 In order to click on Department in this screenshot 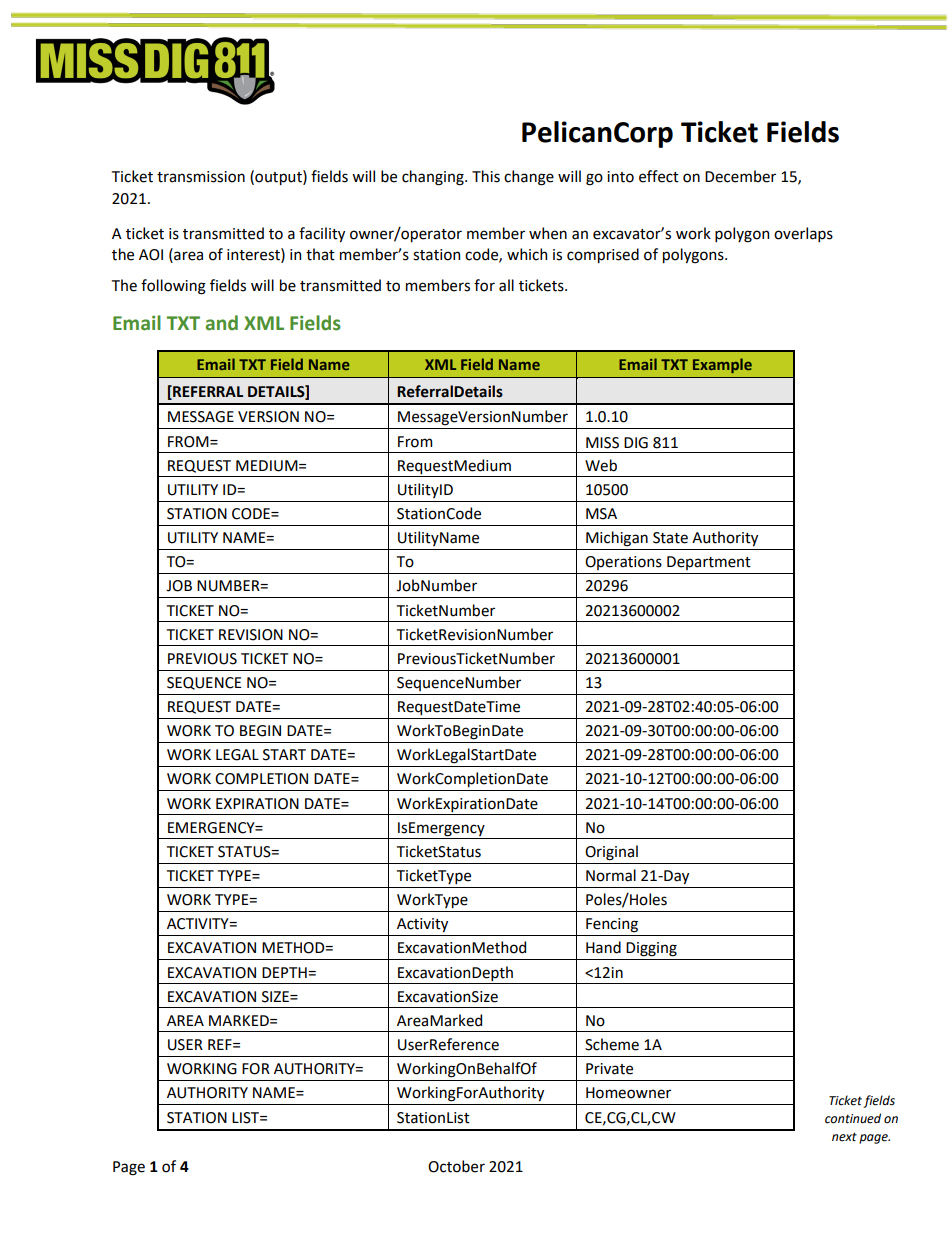, I will do `click(709, 563)`.
